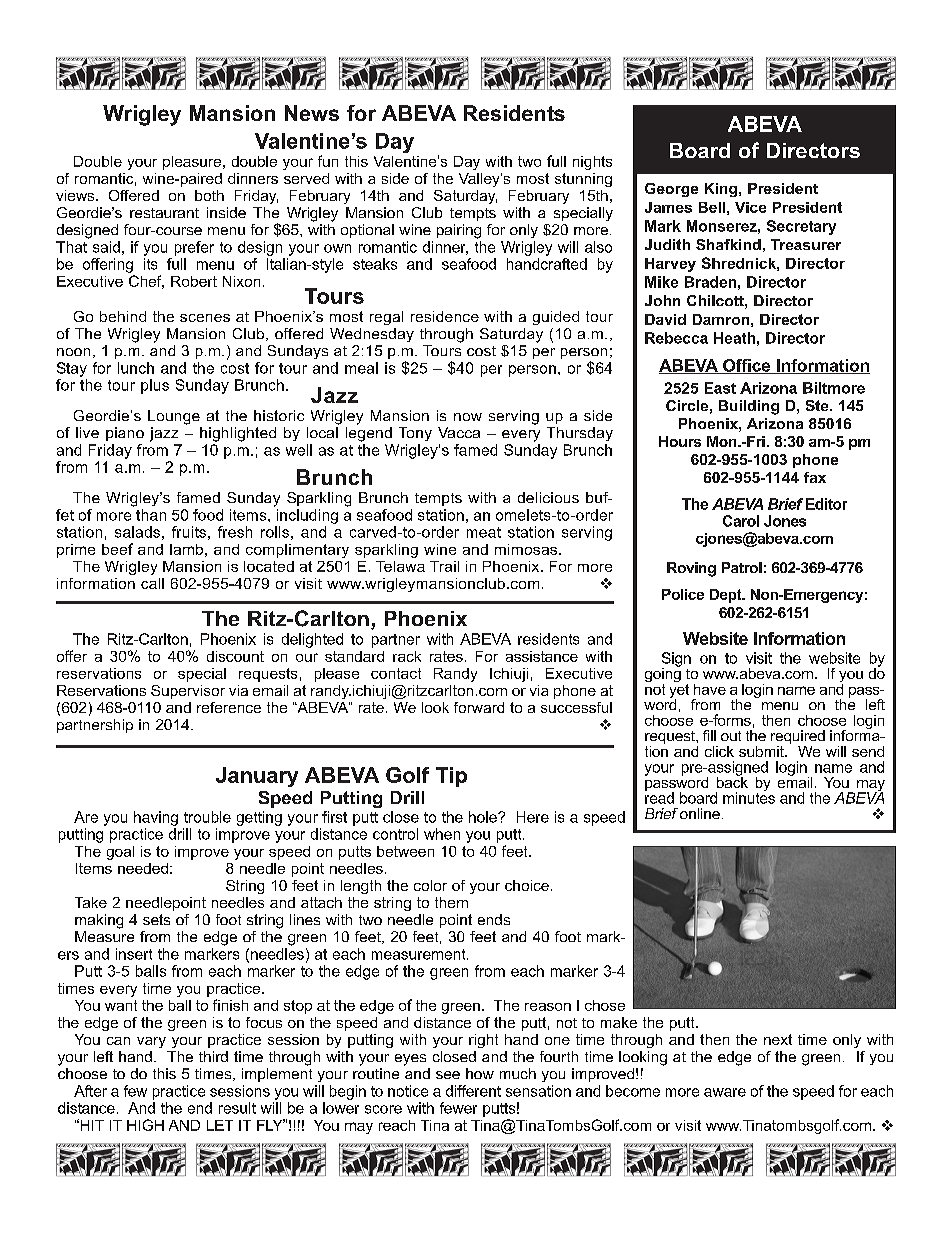 This screenshot has width=952, height=1233. I want to click on nights, so click(592, 163).
